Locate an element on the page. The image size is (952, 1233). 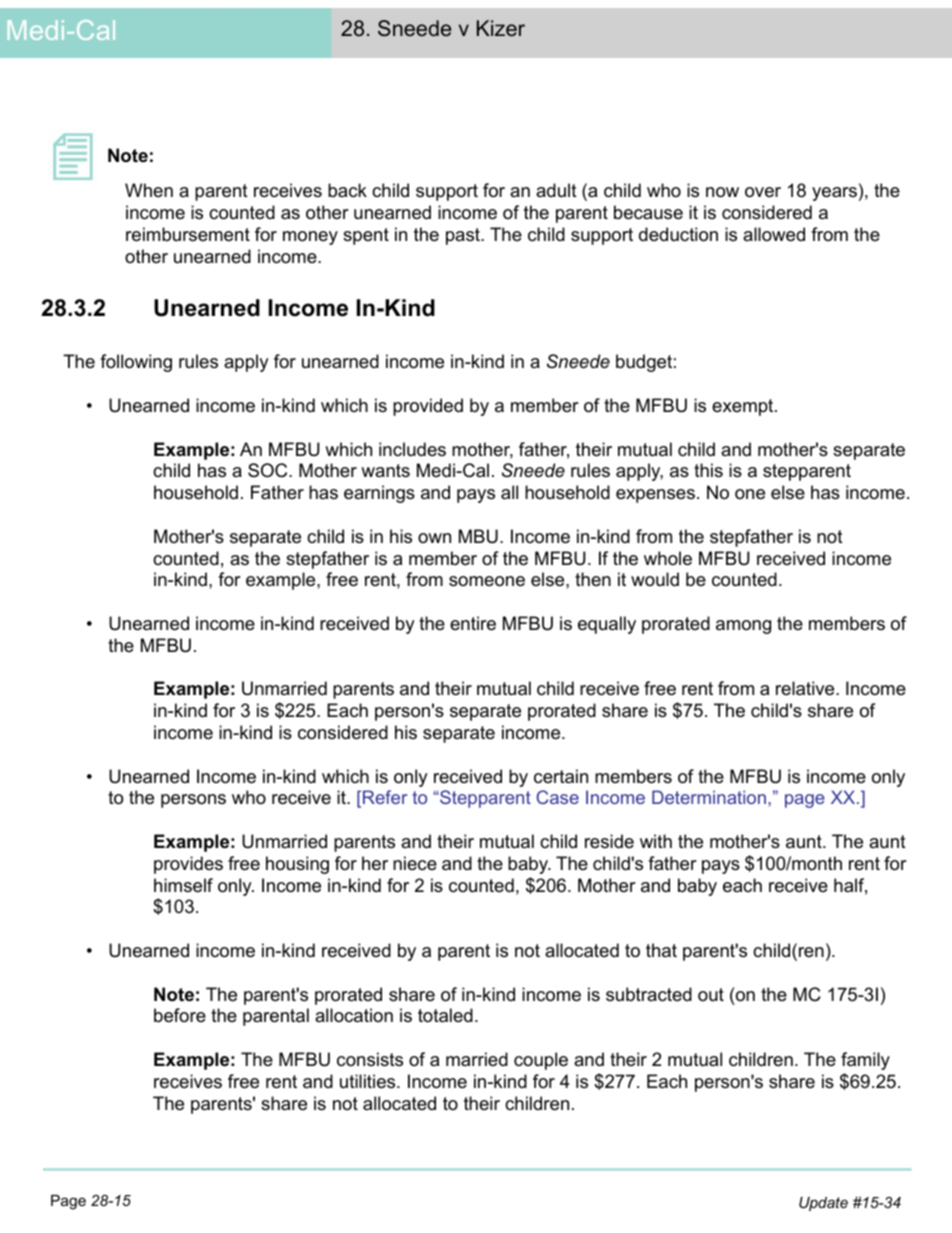
niece is located at coordinates (415, 863).
